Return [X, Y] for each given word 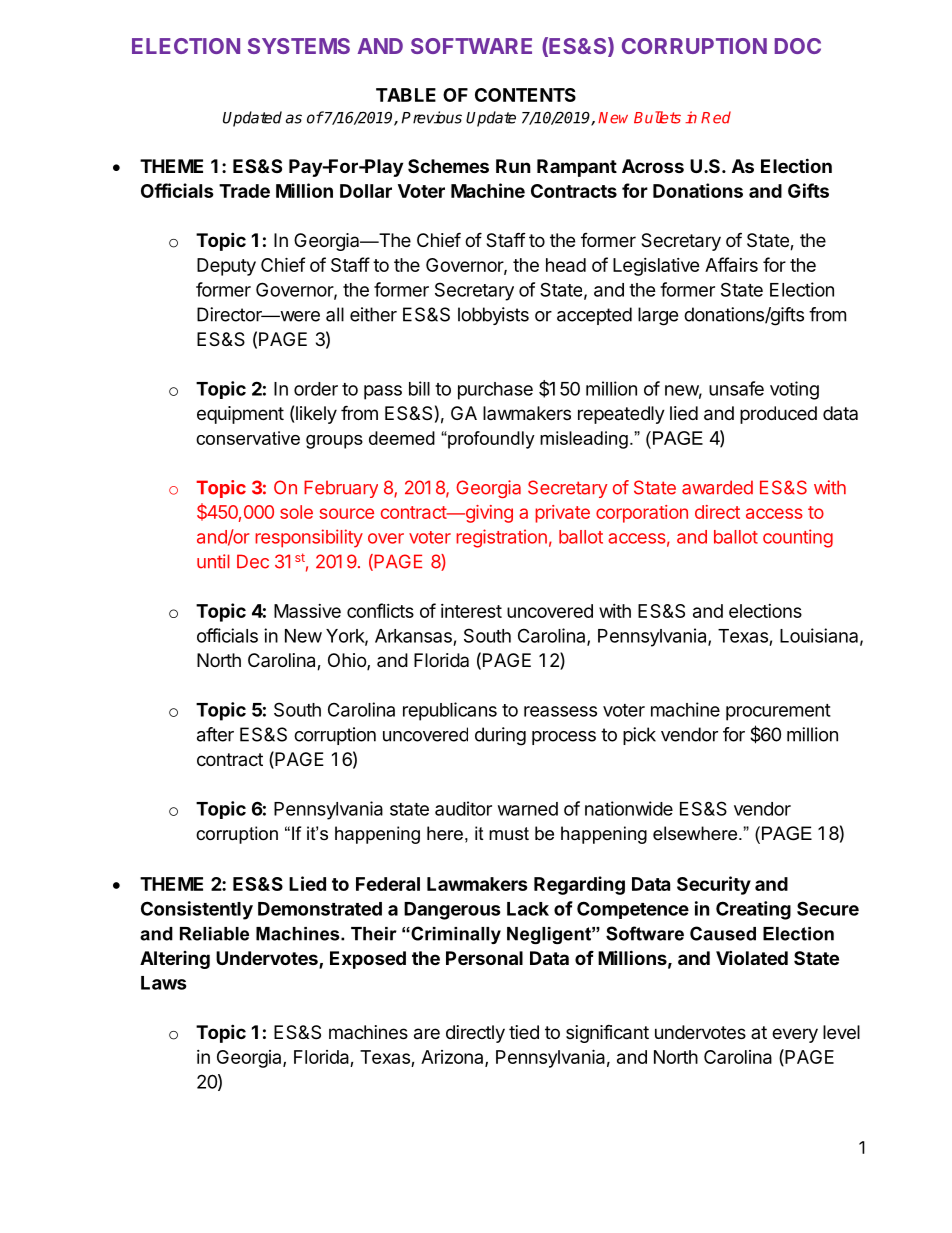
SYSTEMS [299, 46]
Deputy [226, 267]
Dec [253, 561]
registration [501, 538]
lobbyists [493, 316]
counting [798, 538]
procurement [778, 712]
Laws [164, 983]
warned [528, 809]
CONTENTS [525, 95]
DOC [798, 46]
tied [524, 1032]
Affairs [731, 264]
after [215, 734]
